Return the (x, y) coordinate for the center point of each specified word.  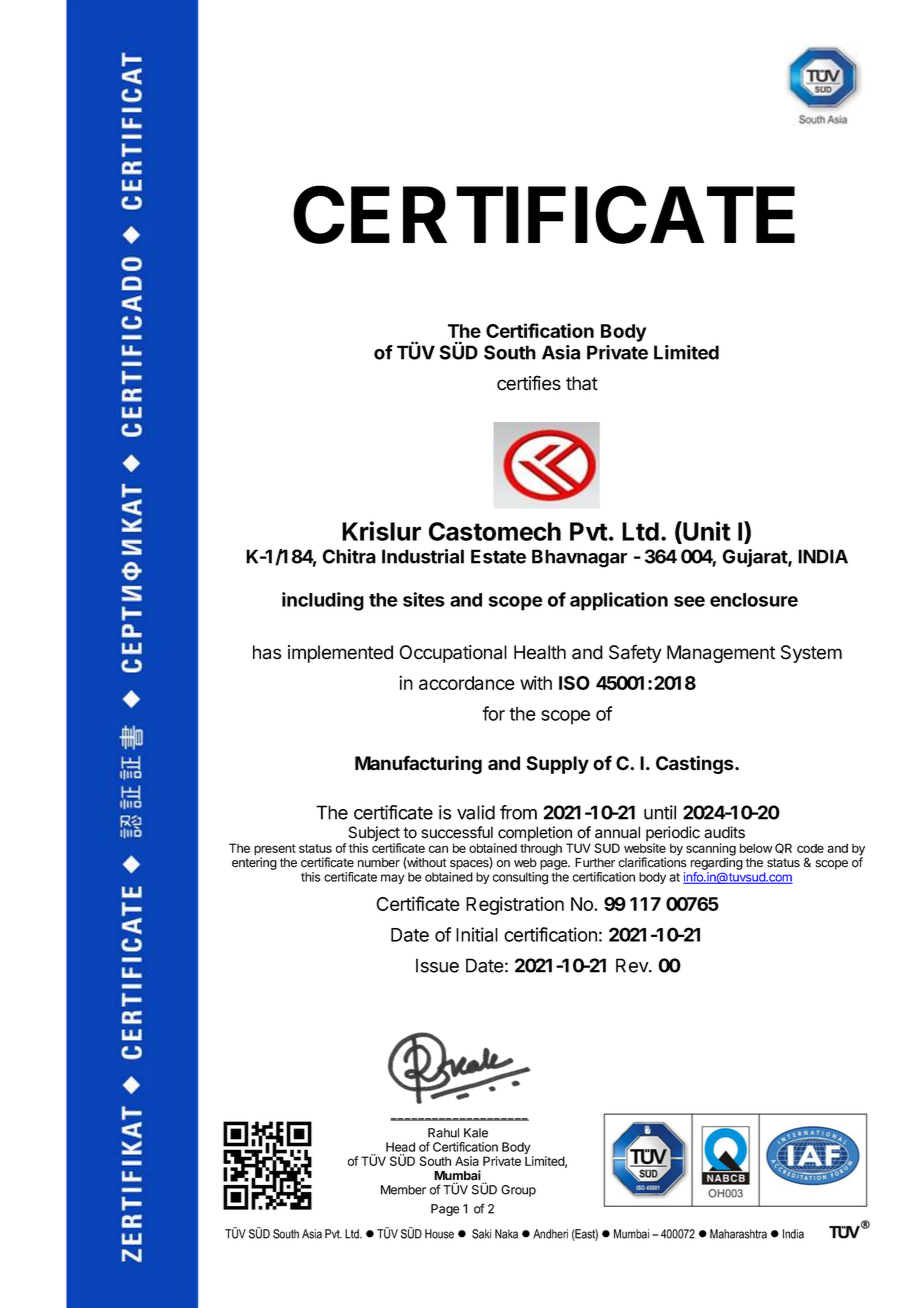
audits (724, 832)
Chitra (349, 556)
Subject (373, 835)
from (518, 812)
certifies (529, 383)
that (582, 383)
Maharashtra (738, 1234)
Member (403, 1190)
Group (518, 1191)
